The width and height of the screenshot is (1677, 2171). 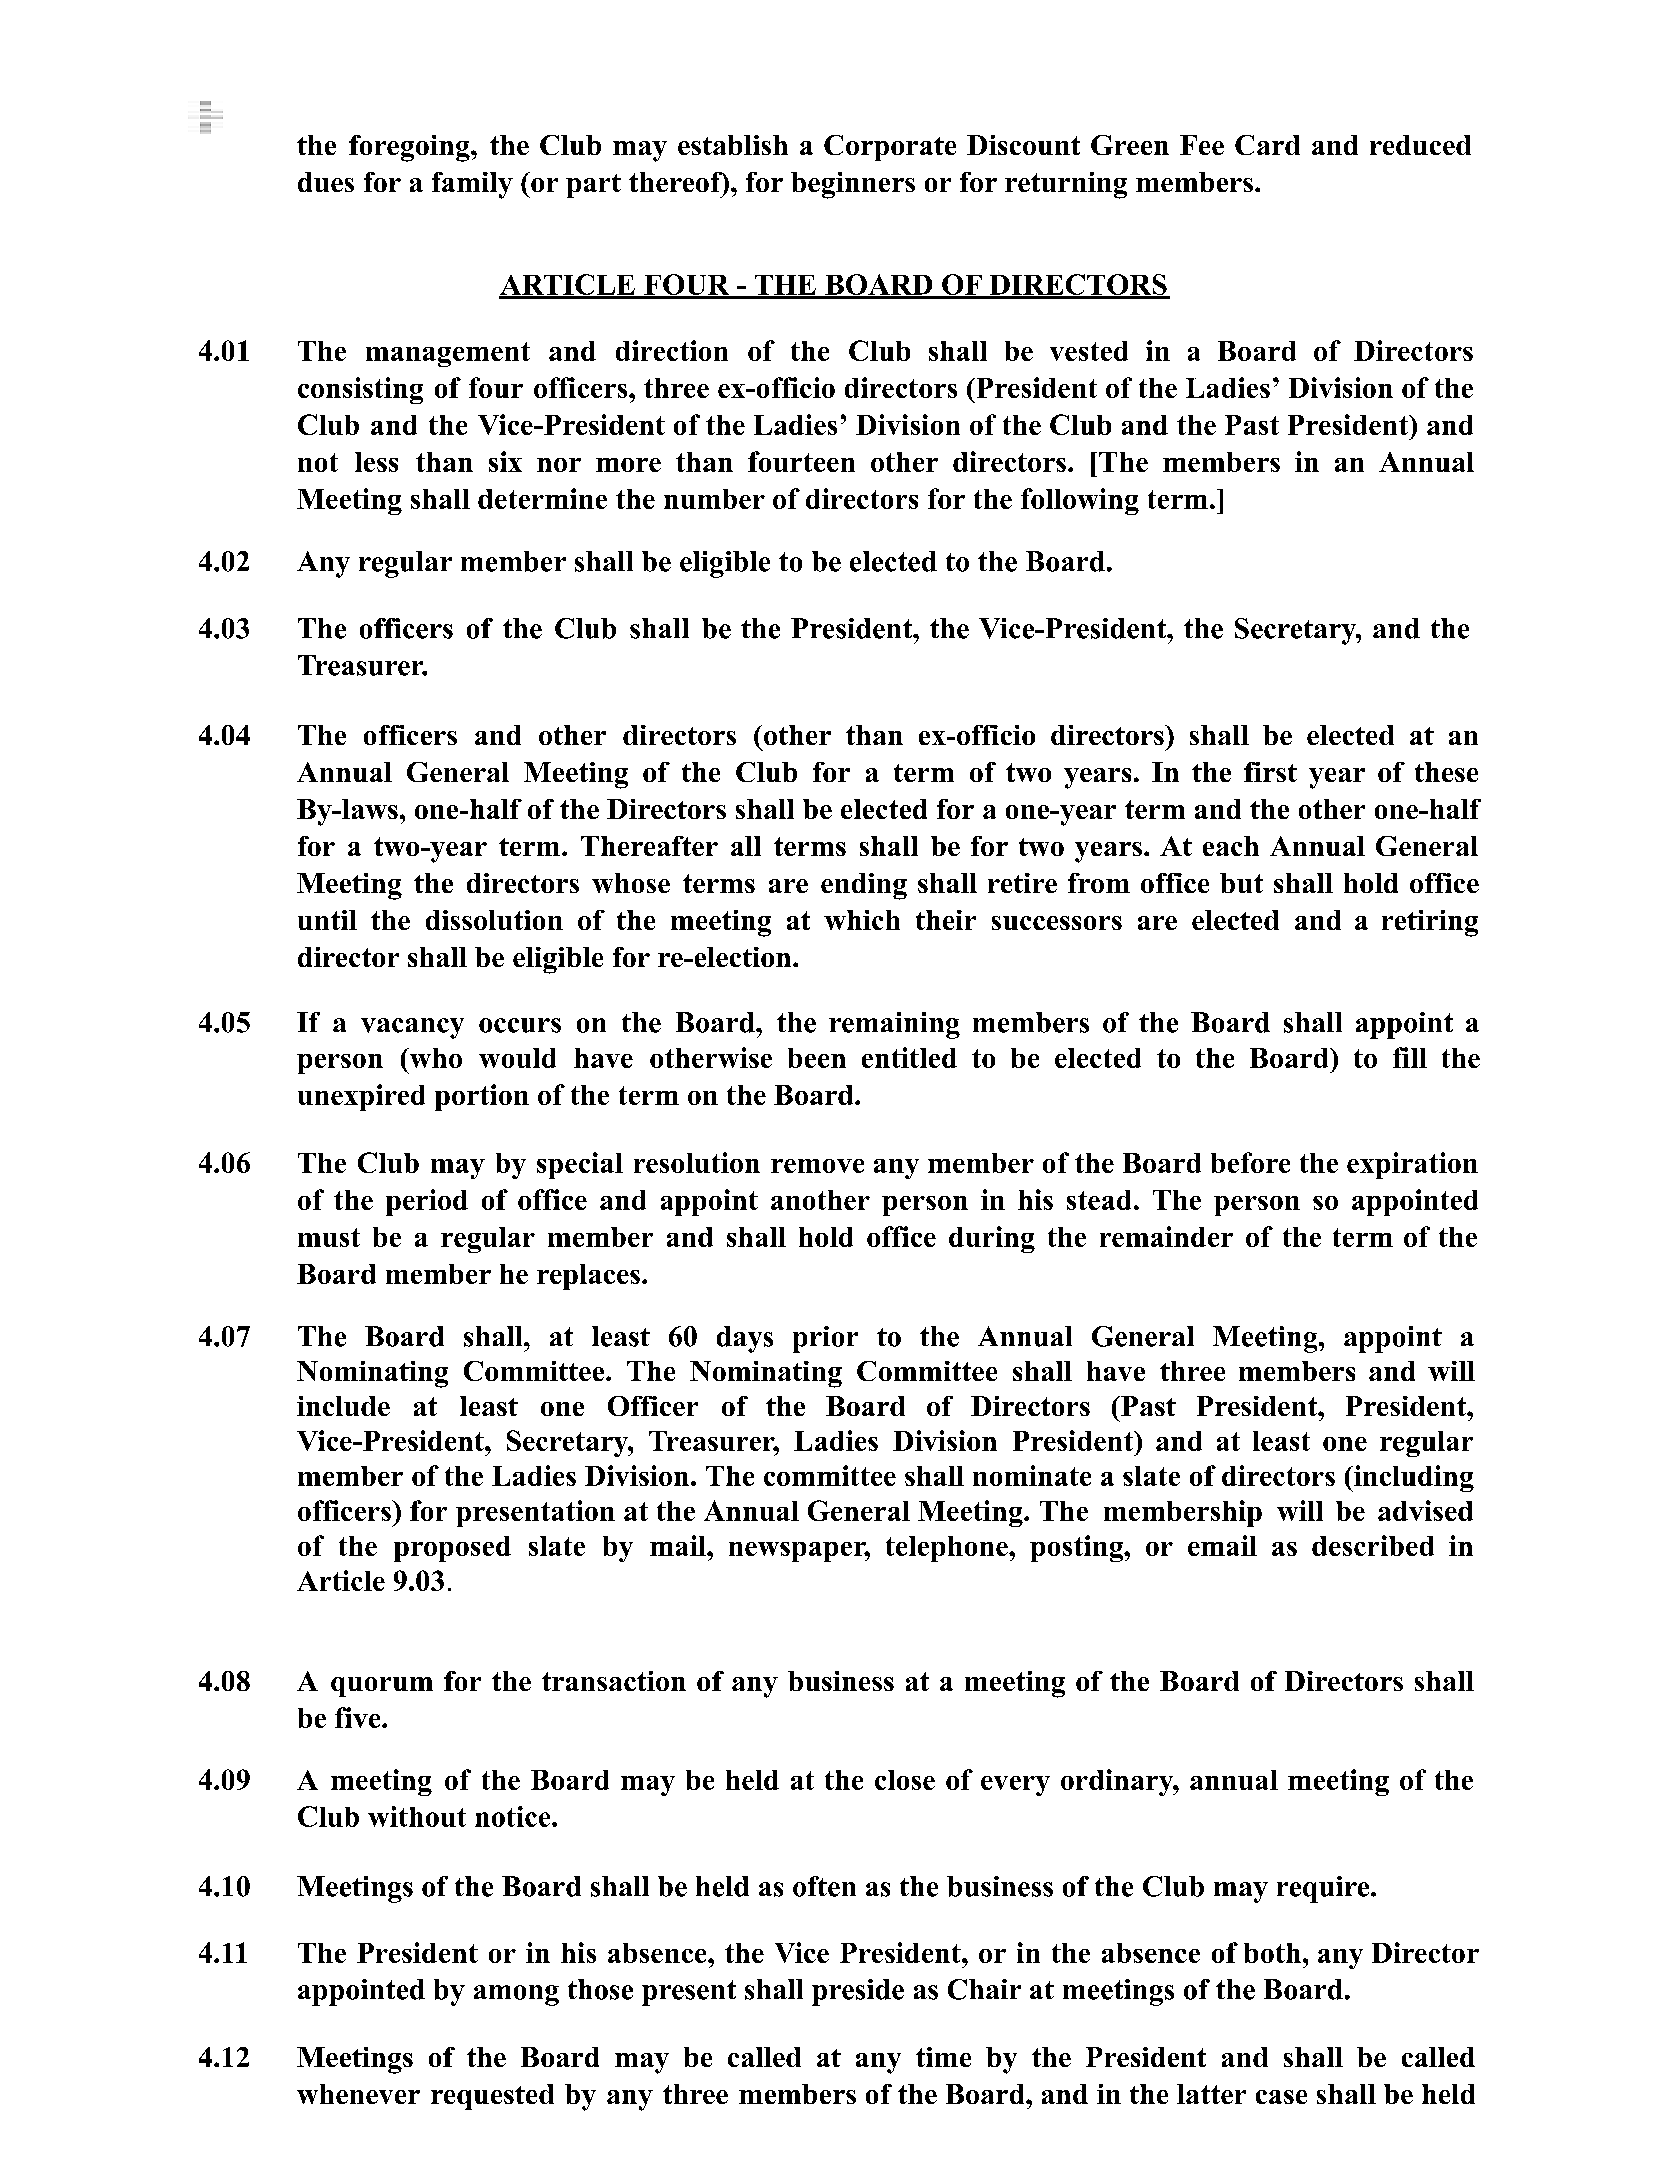 What do you see at coordinates (909, 1057) in the screenshot?
I see `entitled` at bounding box center [909, 1057].
